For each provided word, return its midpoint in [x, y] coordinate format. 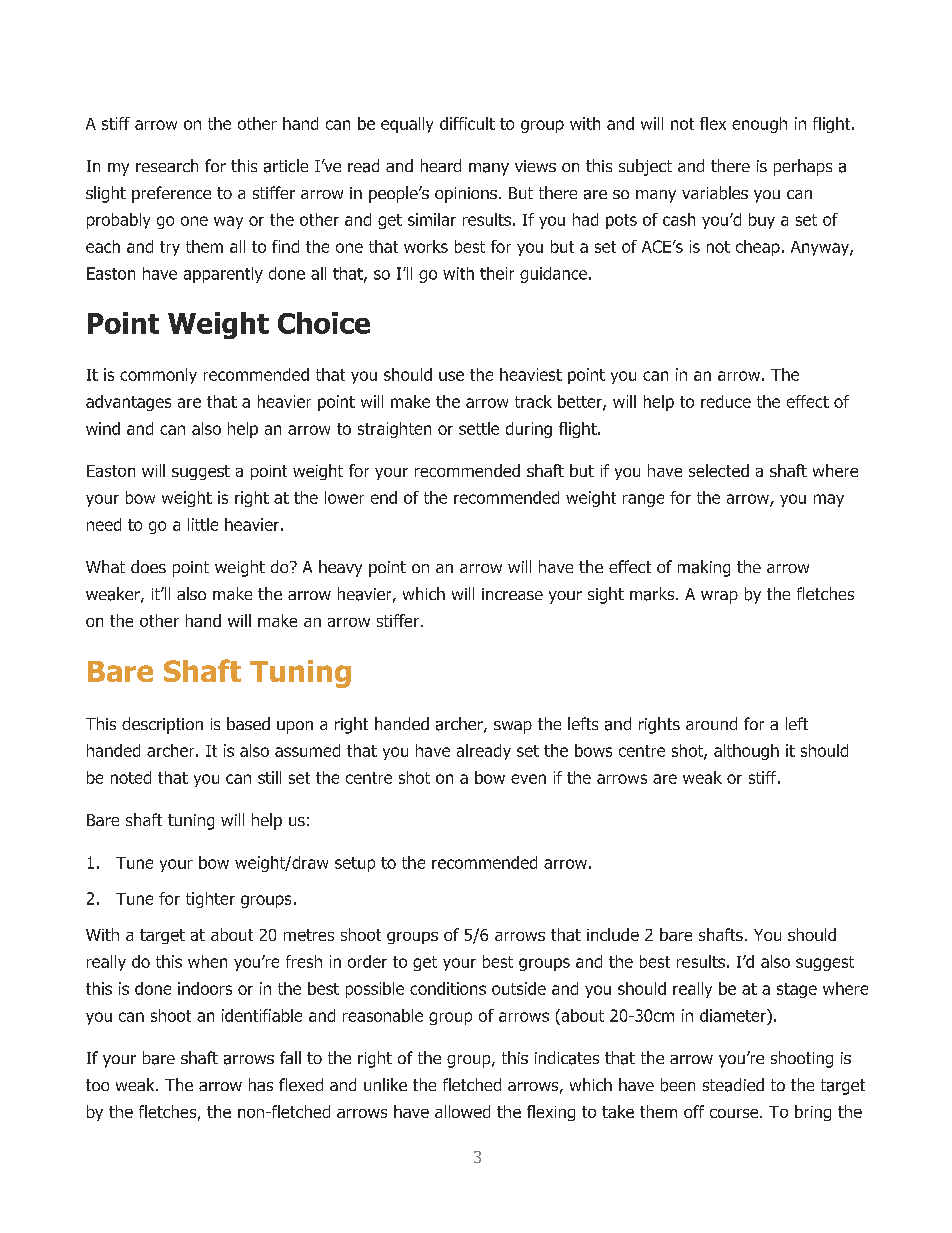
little [203, 524]
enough [759, 125]
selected [719, 470]
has [261, 1084]
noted [131, 777]
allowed [462, 1111]
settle [479, 428]
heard [441, 165]
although [746, 752]
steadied [733, 1085]
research [167, 165]
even [528, 779]
